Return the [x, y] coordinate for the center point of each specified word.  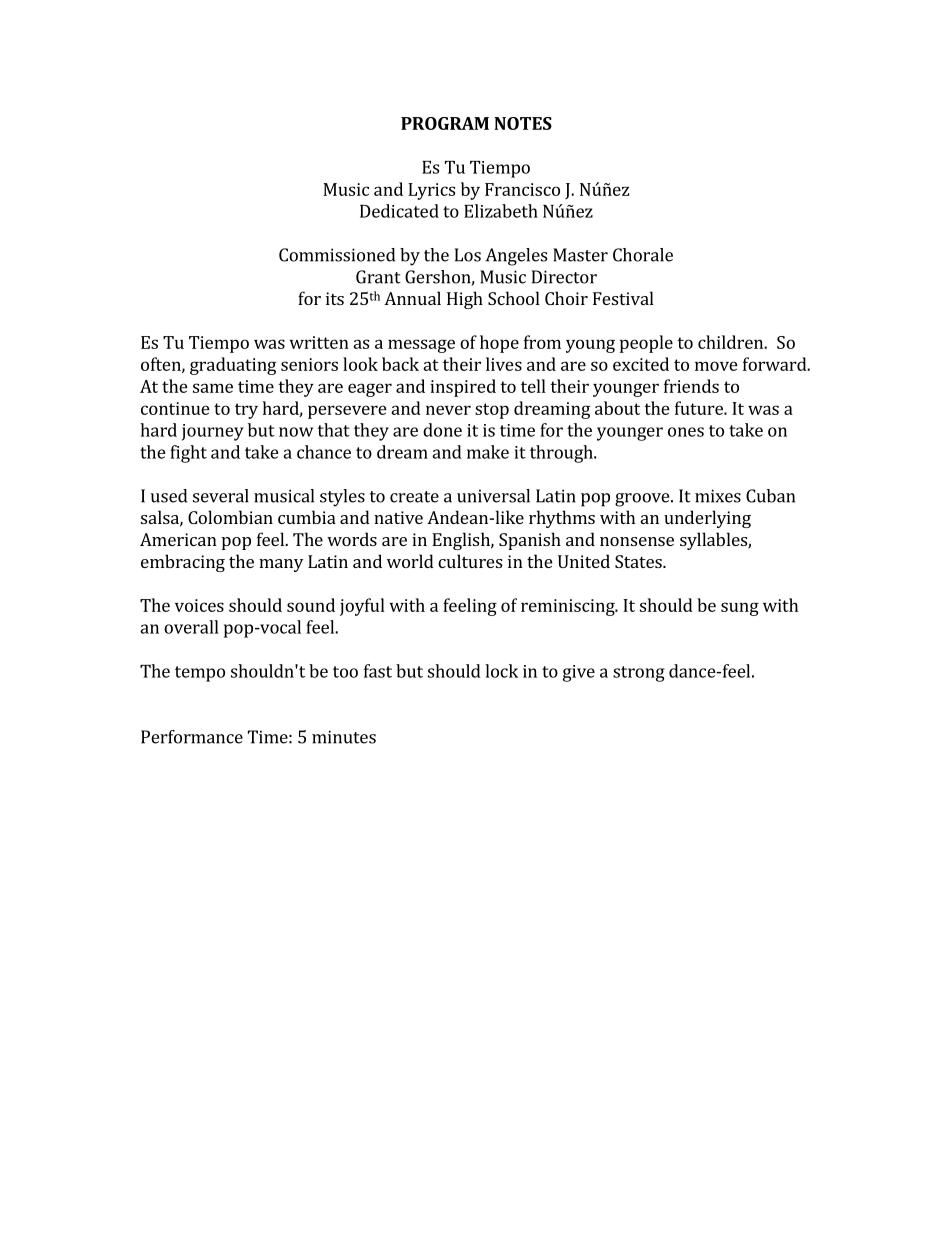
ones [686, 432]
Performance [192, 737]
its [335, 298]
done [442, 430]
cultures [470, 561]
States [639, 561]
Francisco [522, 189]
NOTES [523, 123]
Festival [623, 298]
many [281, 565]
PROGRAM [445, 123]
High [465, 300]
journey [213, 432]
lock [501, 671]
